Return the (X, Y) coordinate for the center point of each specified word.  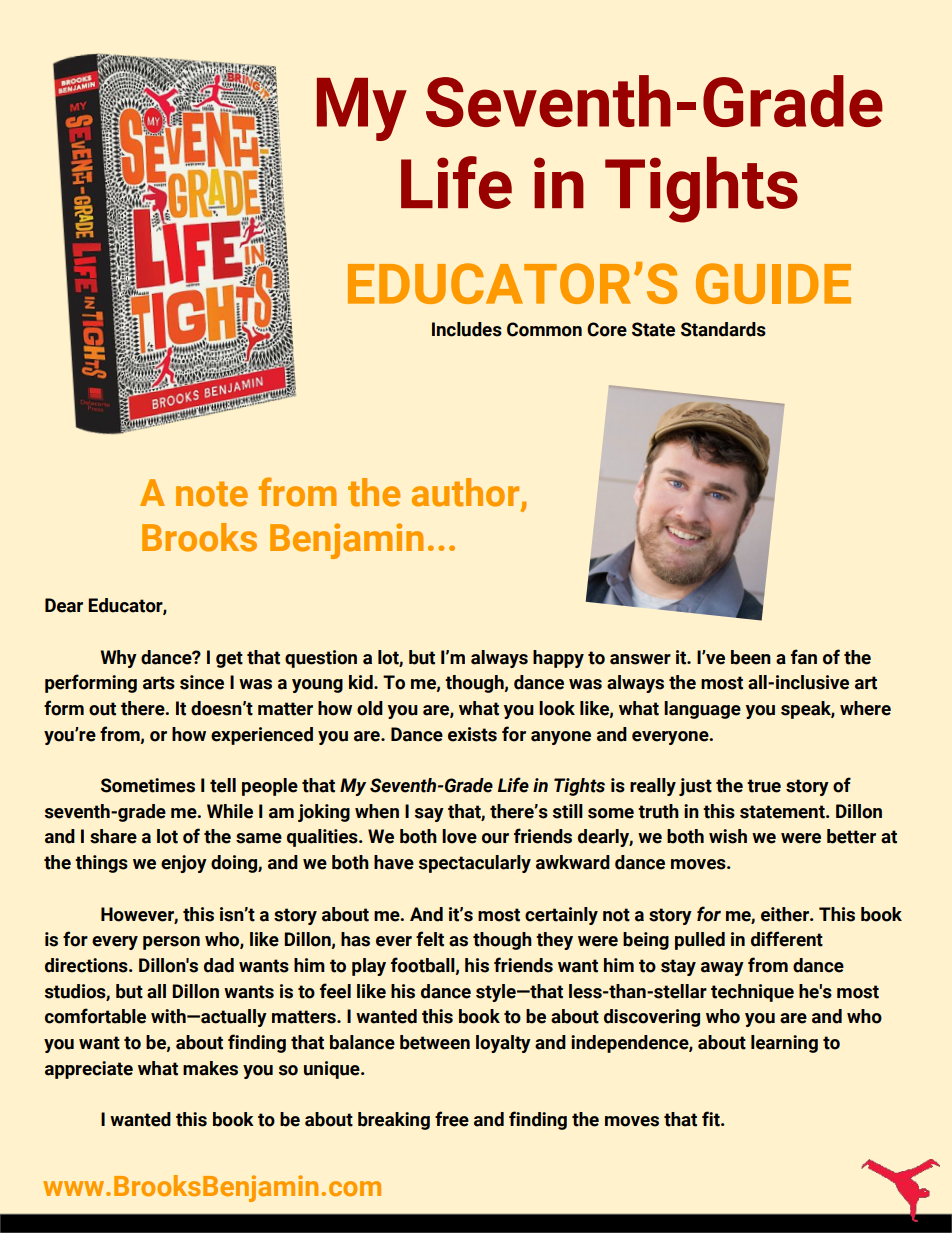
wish (728, 836)
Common (544, 329)
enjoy (184, 864)
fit (712, 1119)
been (751, 657)
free (452, 1119)
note (212, 494)
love (459, 836)
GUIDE (773, 283)
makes (210, 1068)
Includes (467, 329)
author (467, 493)
